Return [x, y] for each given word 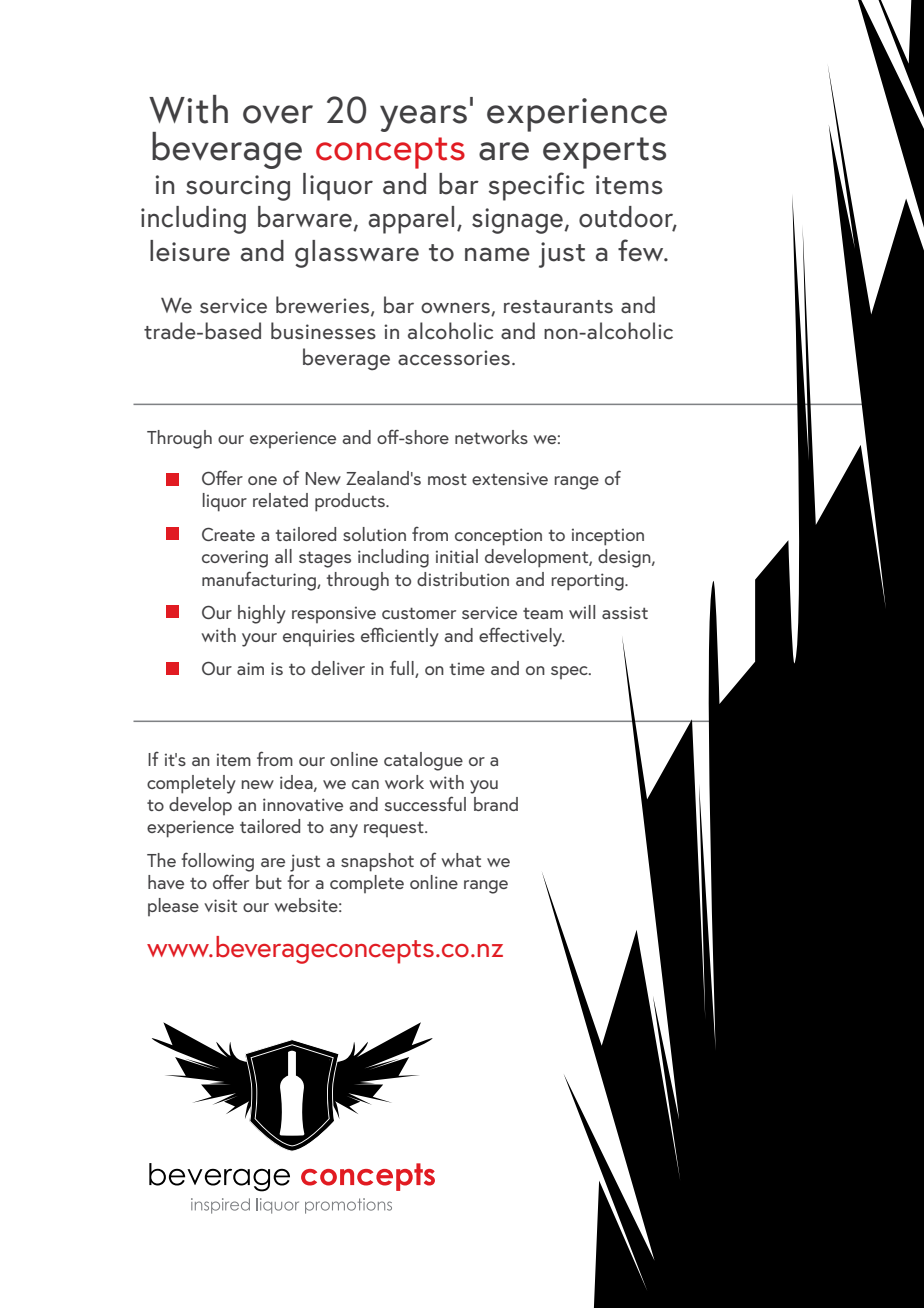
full [403, 669]
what [461, 860]
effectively [521, 637]
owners [456, 309]
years [423, 118]
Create [228, 534]
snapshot [377, 862]
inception [608, 537]
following [217, 862]
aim [250, 668]
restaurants [558, 307]
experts [604, 153]
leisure [190, 251]
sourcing [238, 188]
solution [374, 534]
